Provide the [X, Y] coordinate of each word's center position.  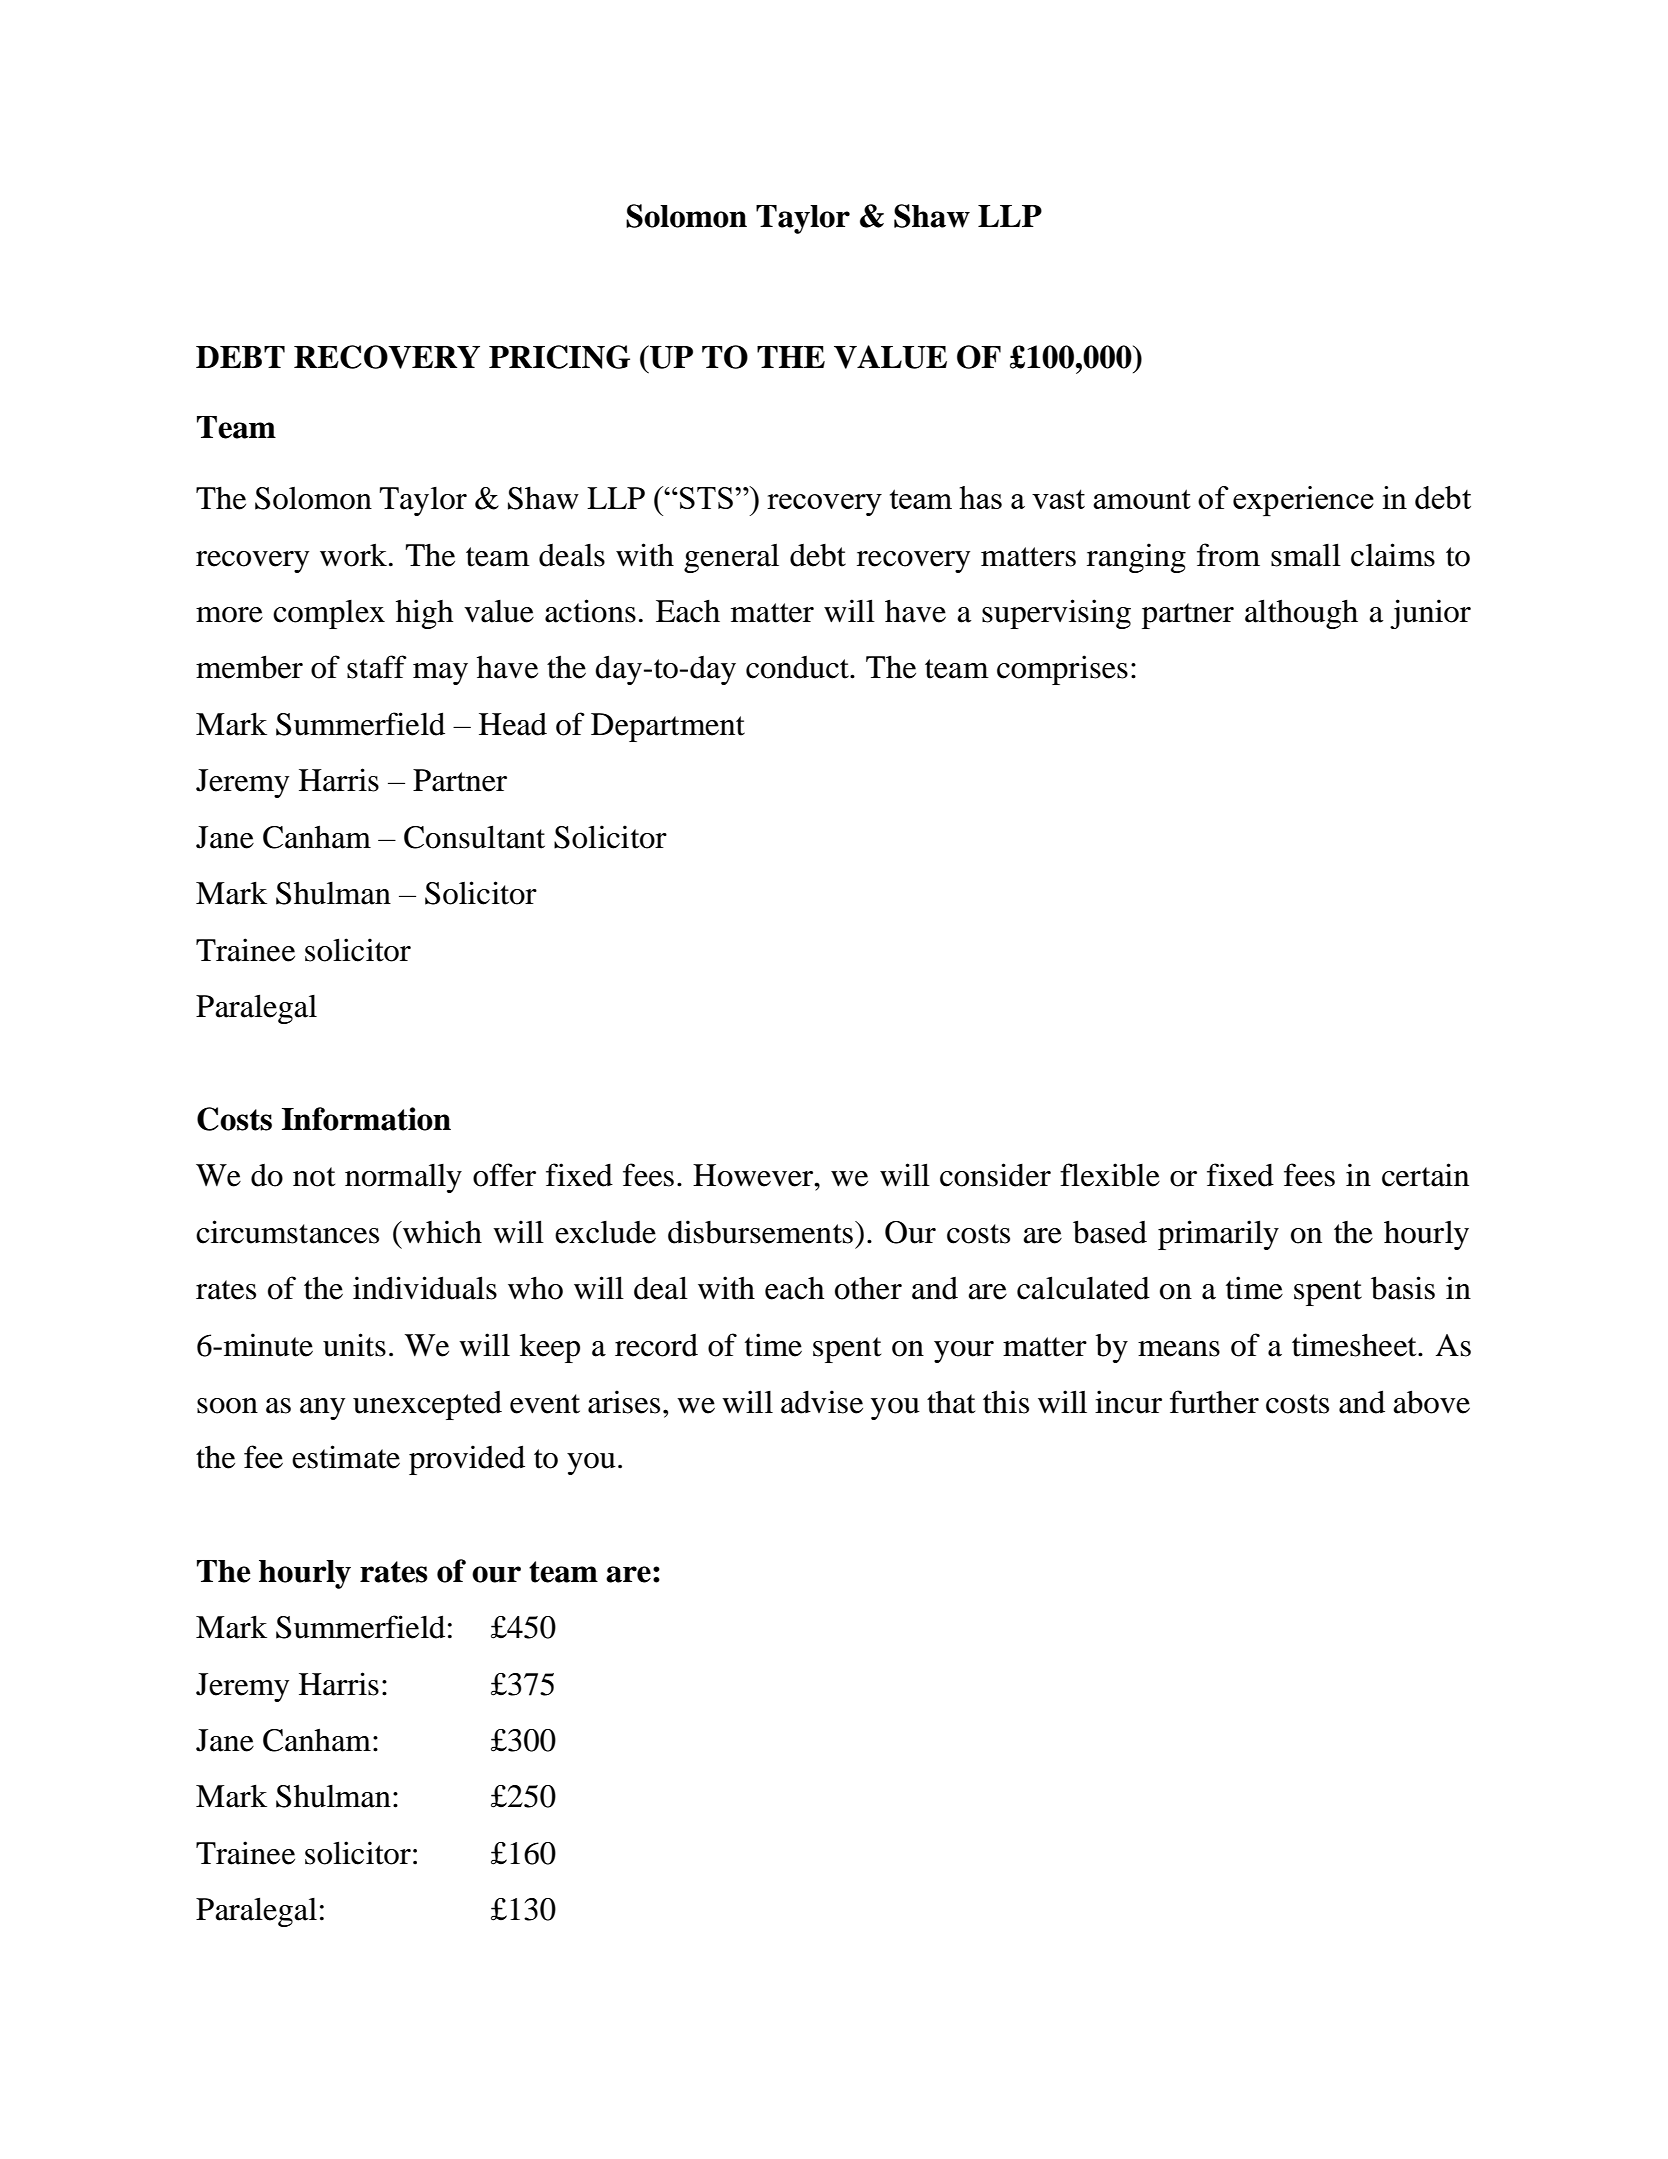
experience [1303, 501]
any [322, 1409]
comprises [1062, 670]
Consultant [474, 837]
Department [668, 727]
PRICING [559, 357]
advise [822, 1402]
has [980, 497]
